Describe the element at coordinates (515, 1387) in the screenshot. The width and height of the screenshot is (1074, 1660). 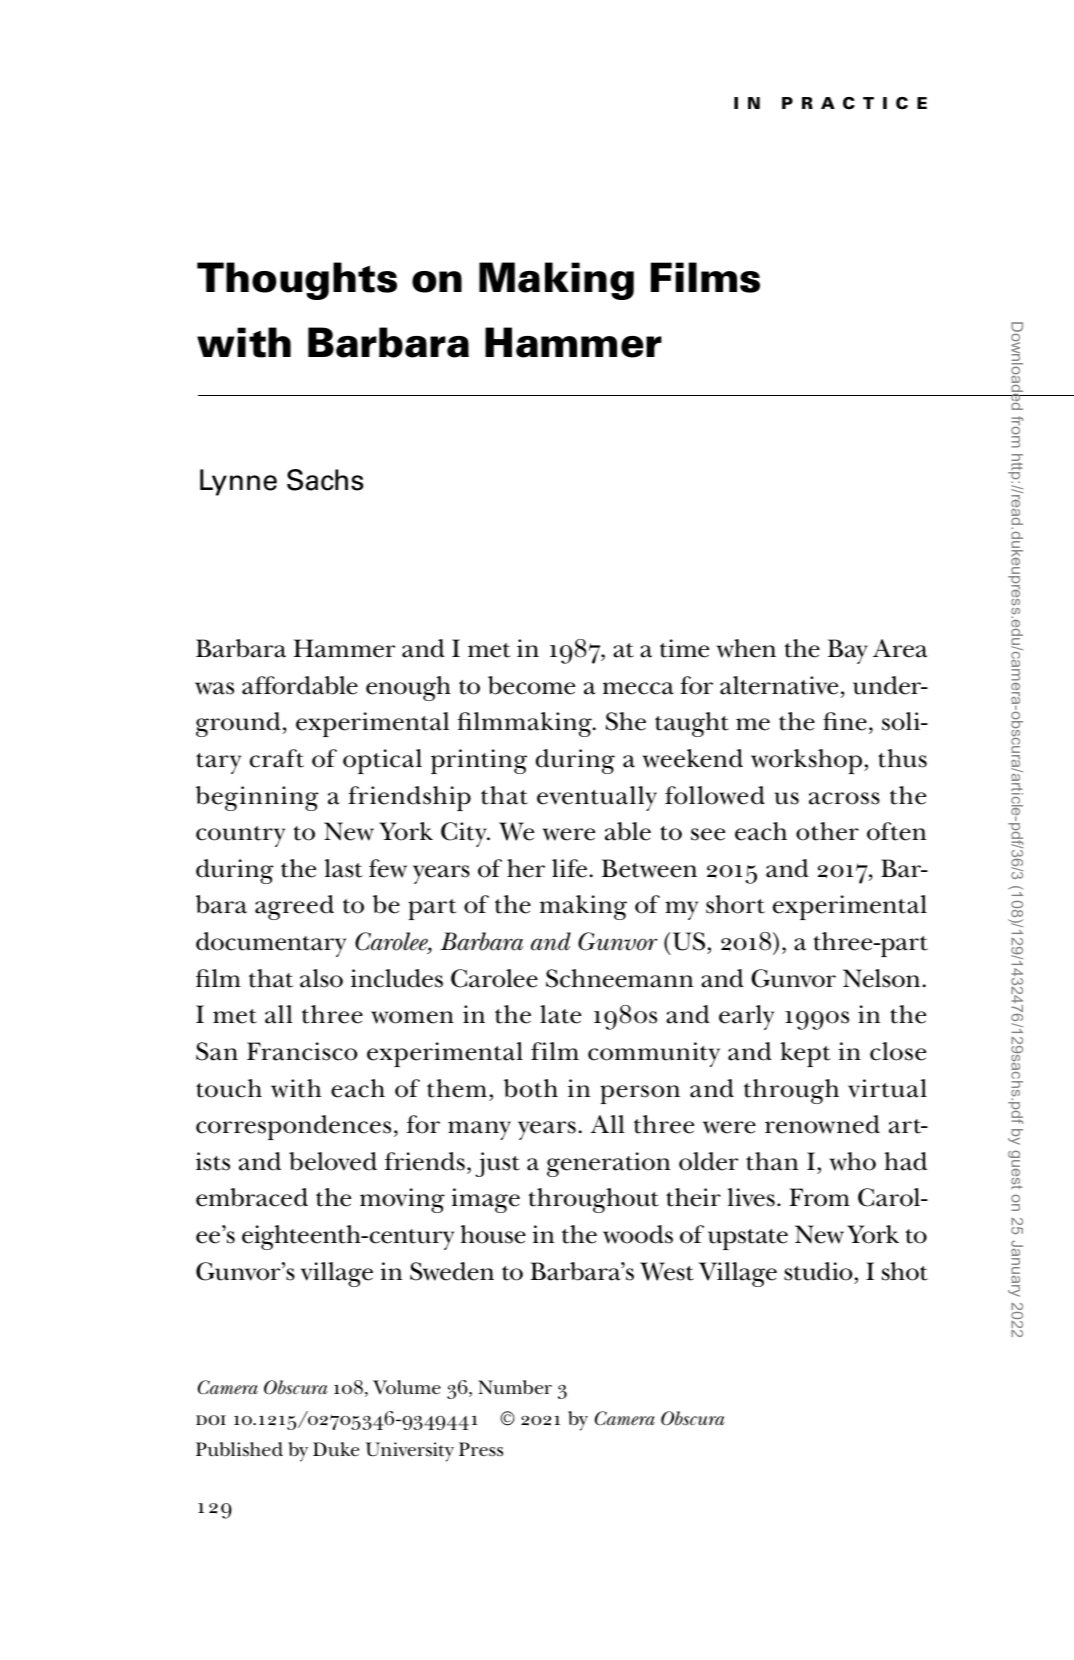
I see `Number` at that location.
